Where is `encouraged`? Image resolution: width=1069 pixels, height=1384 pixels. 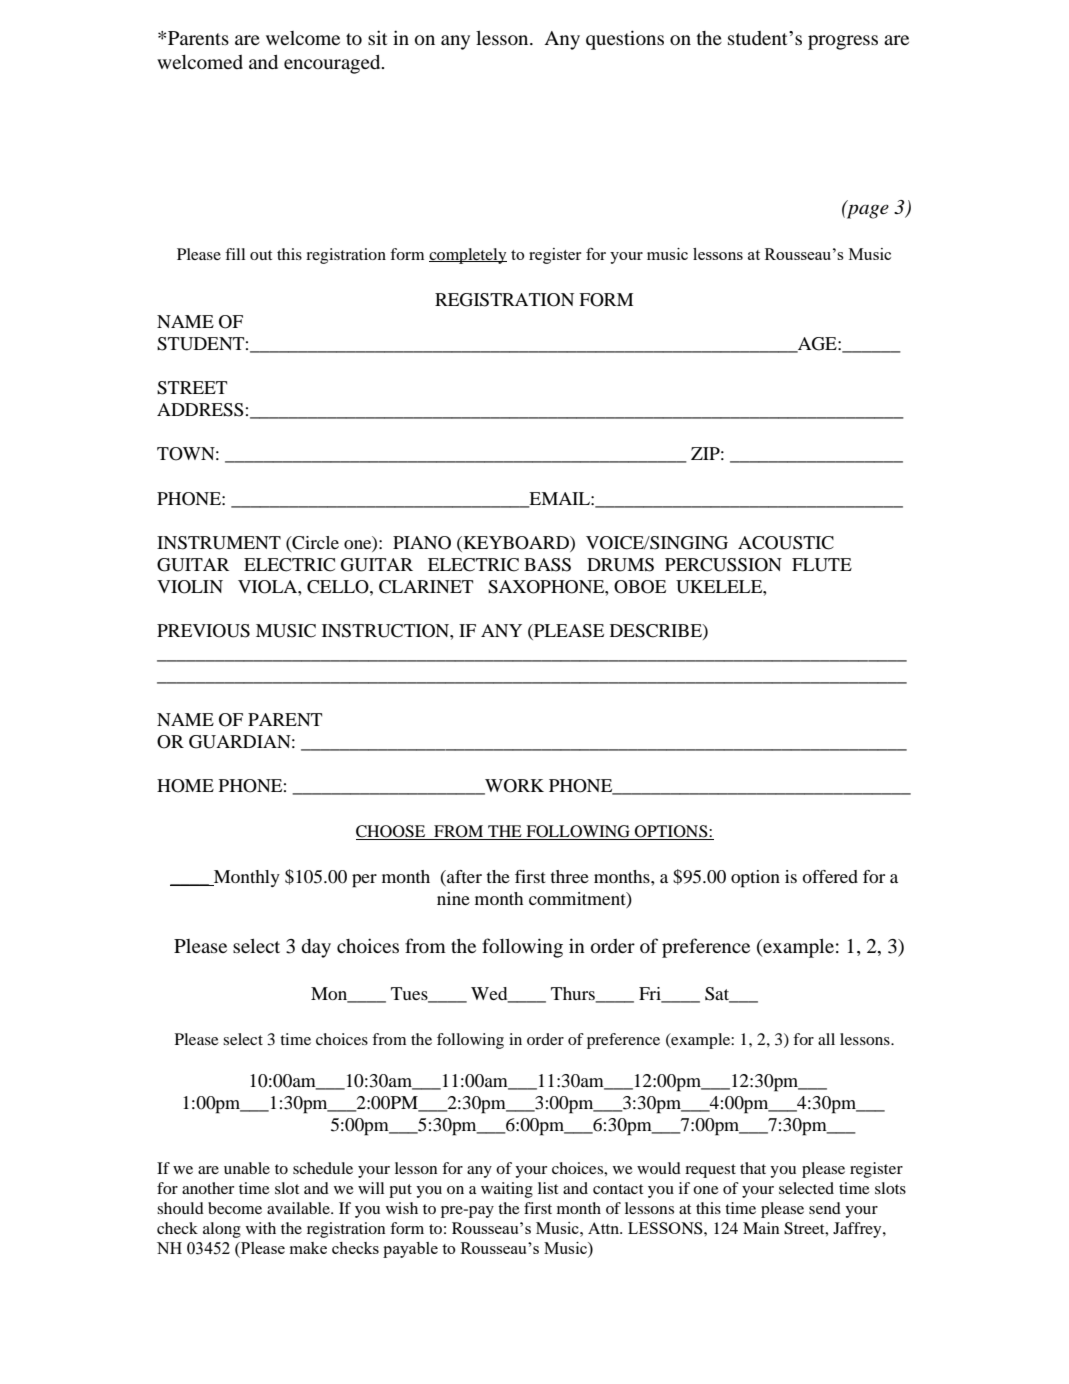 encouraged is located at coordinates (333, 64).
